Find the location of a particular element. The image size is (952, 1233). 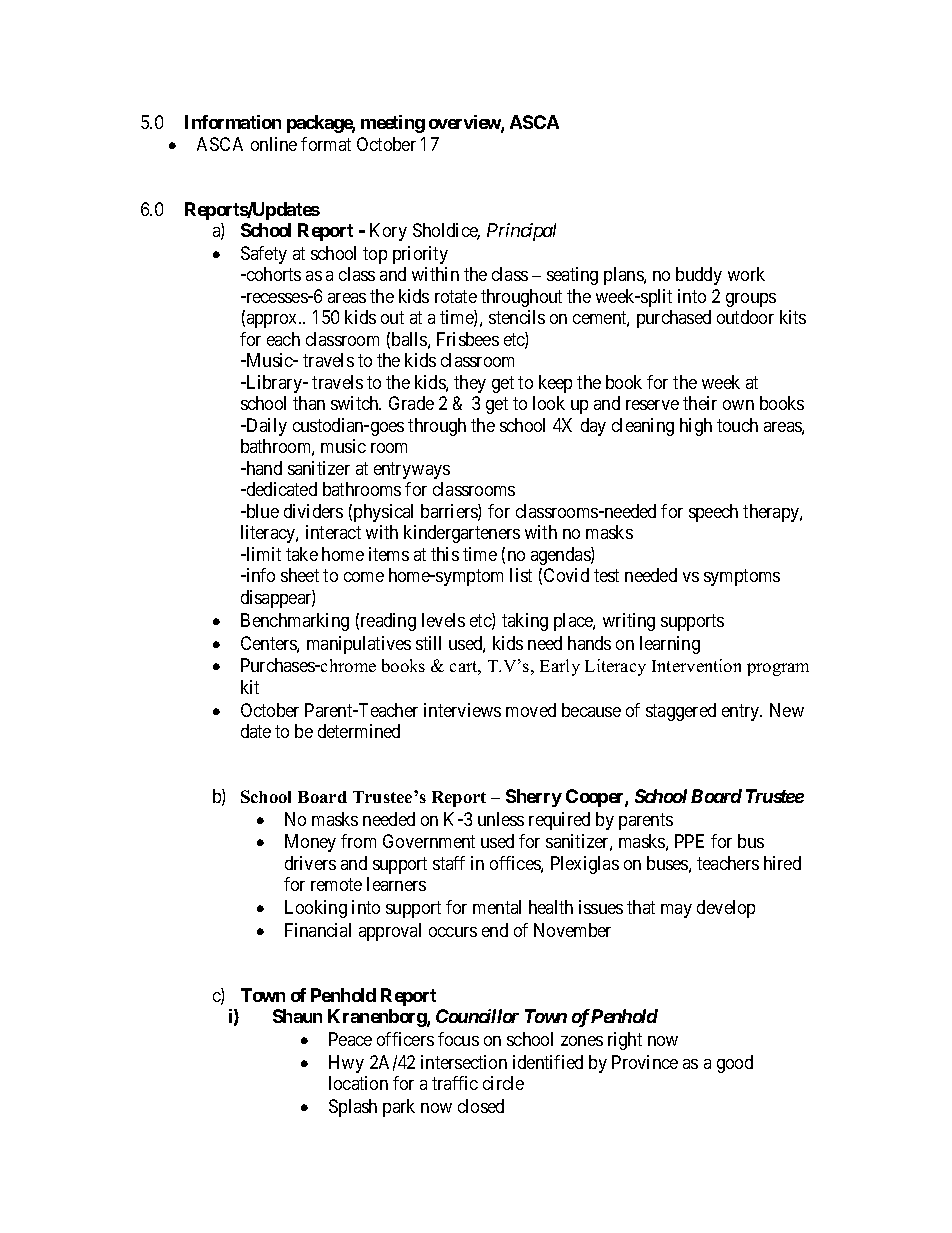

touch is located at coordinates (737, 425).
